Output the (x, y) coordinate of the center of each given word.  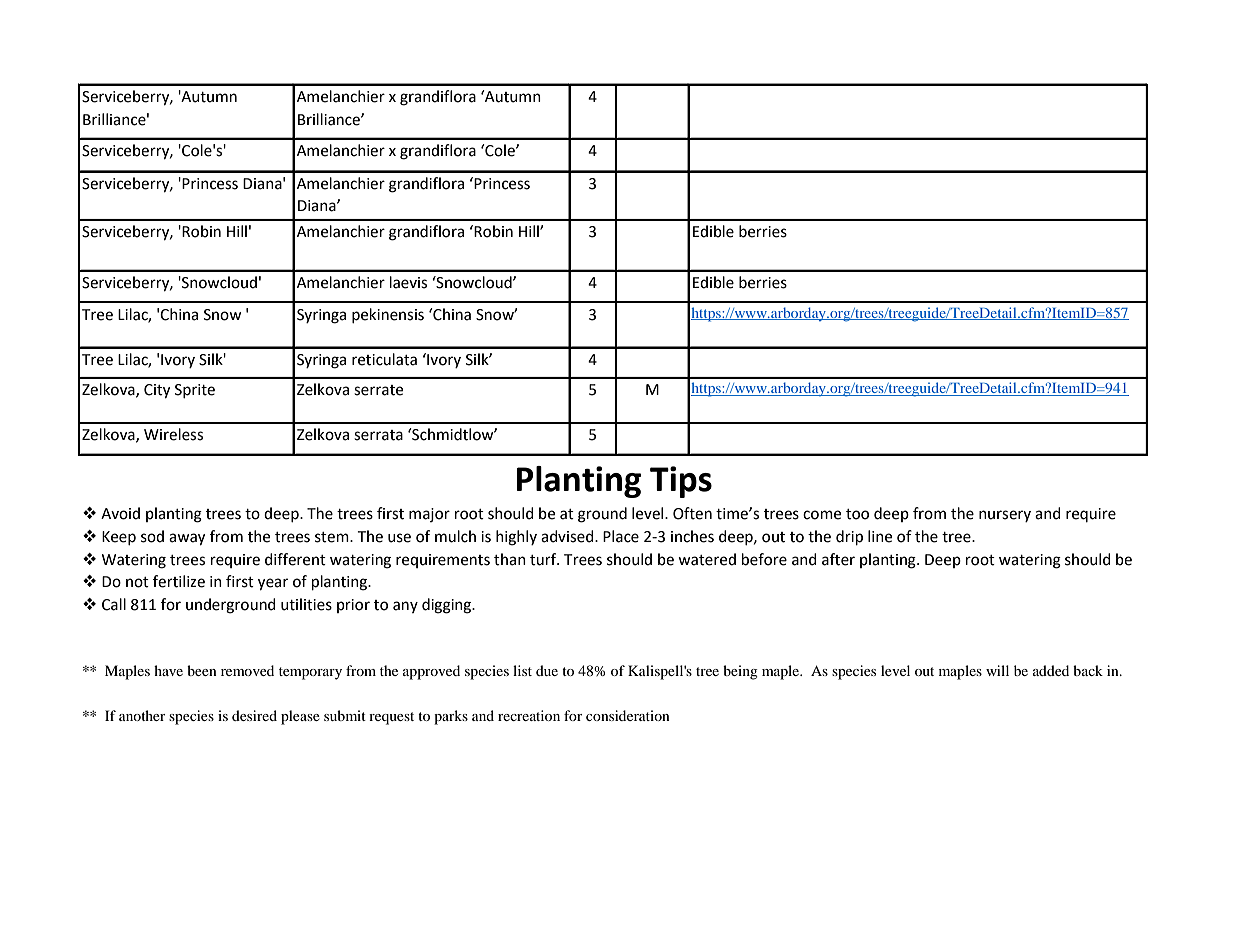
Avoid (120, 513)
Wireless (173, 434)
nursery (1005, 516)
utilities (306, 604)
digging (448, 606)
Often (692, 513)
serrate (378, 390)
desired (254, 715)
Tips (681, 482)
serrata (378, 435)
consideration (628, 715)
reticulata (384, 359)
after (838, 559)
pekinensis (388, 315)
